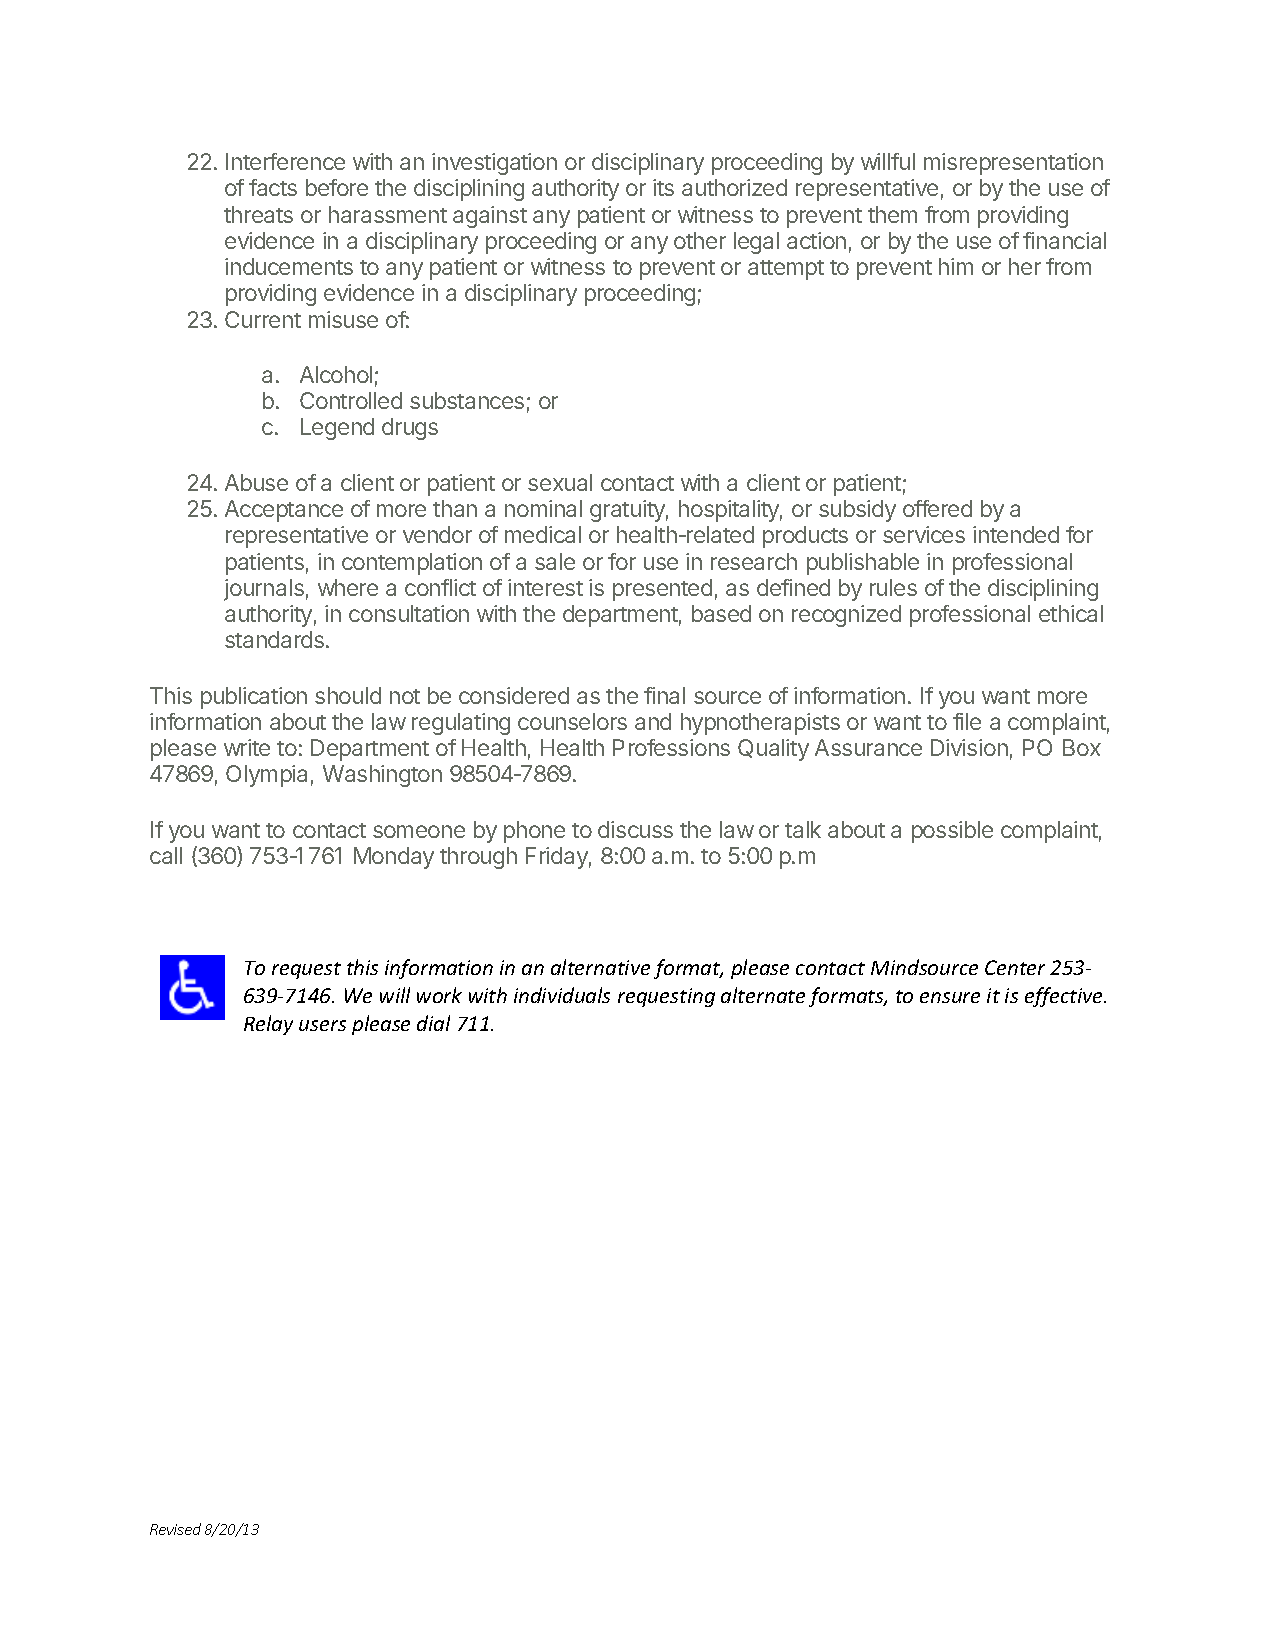 This screenshot has height=1644, width=1271. I want to click on misrepresentation, so click(1013, 164).
